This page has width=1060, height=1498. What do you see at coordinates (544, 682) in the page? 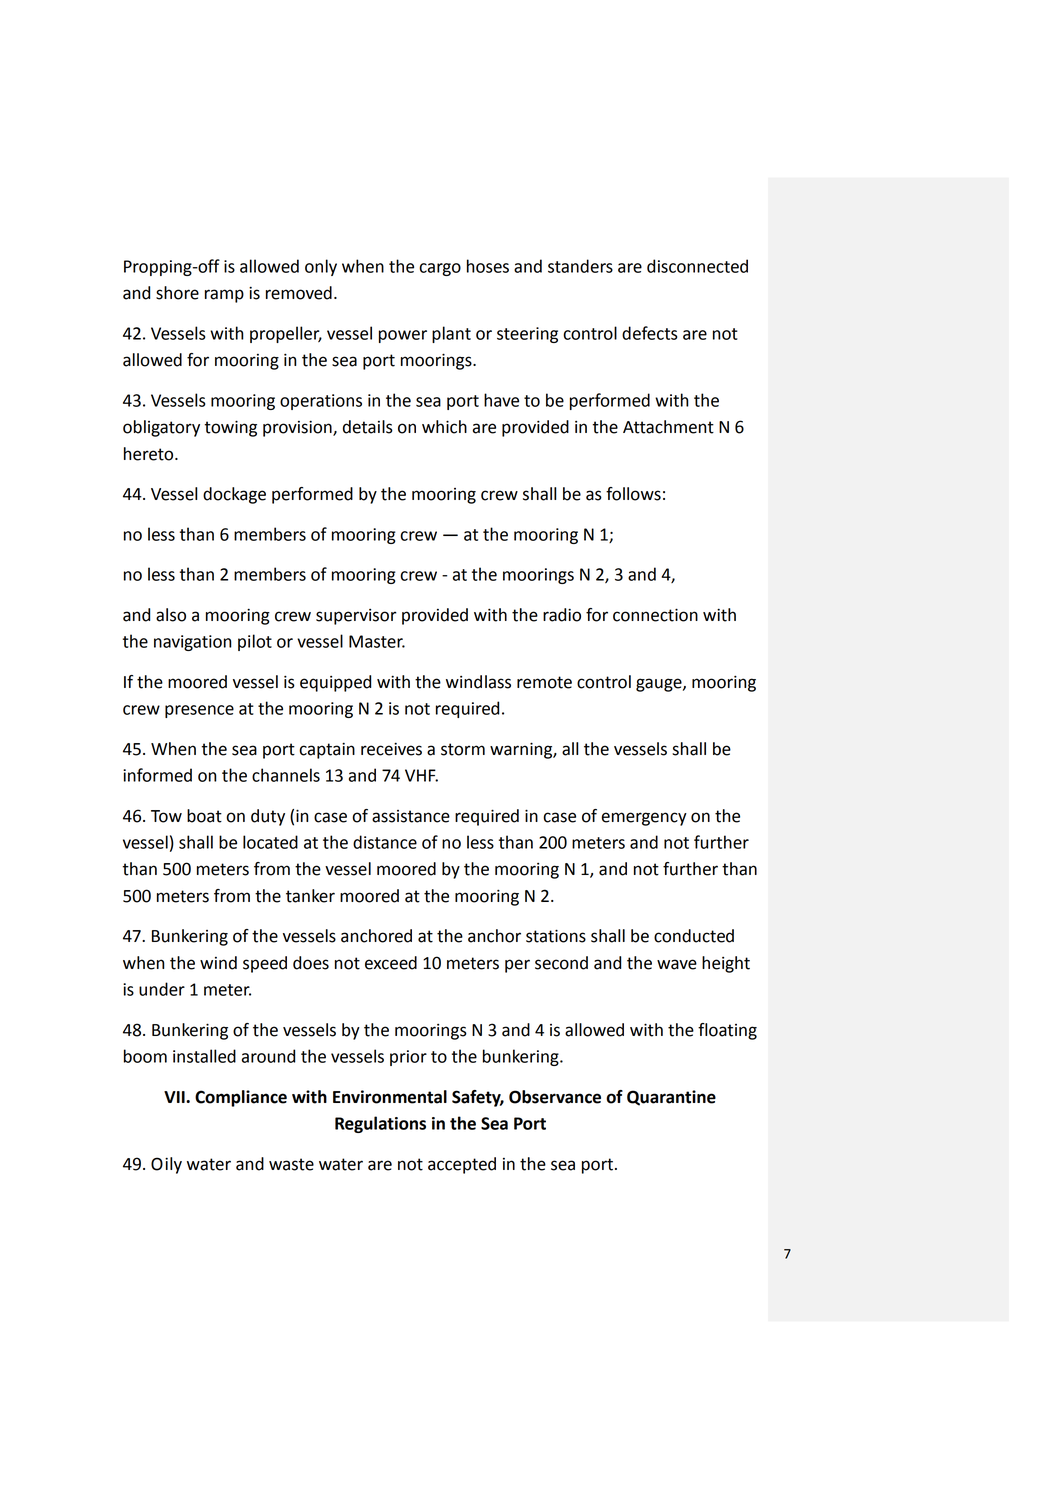
I see `remote` at bounding box center [544, 682].
